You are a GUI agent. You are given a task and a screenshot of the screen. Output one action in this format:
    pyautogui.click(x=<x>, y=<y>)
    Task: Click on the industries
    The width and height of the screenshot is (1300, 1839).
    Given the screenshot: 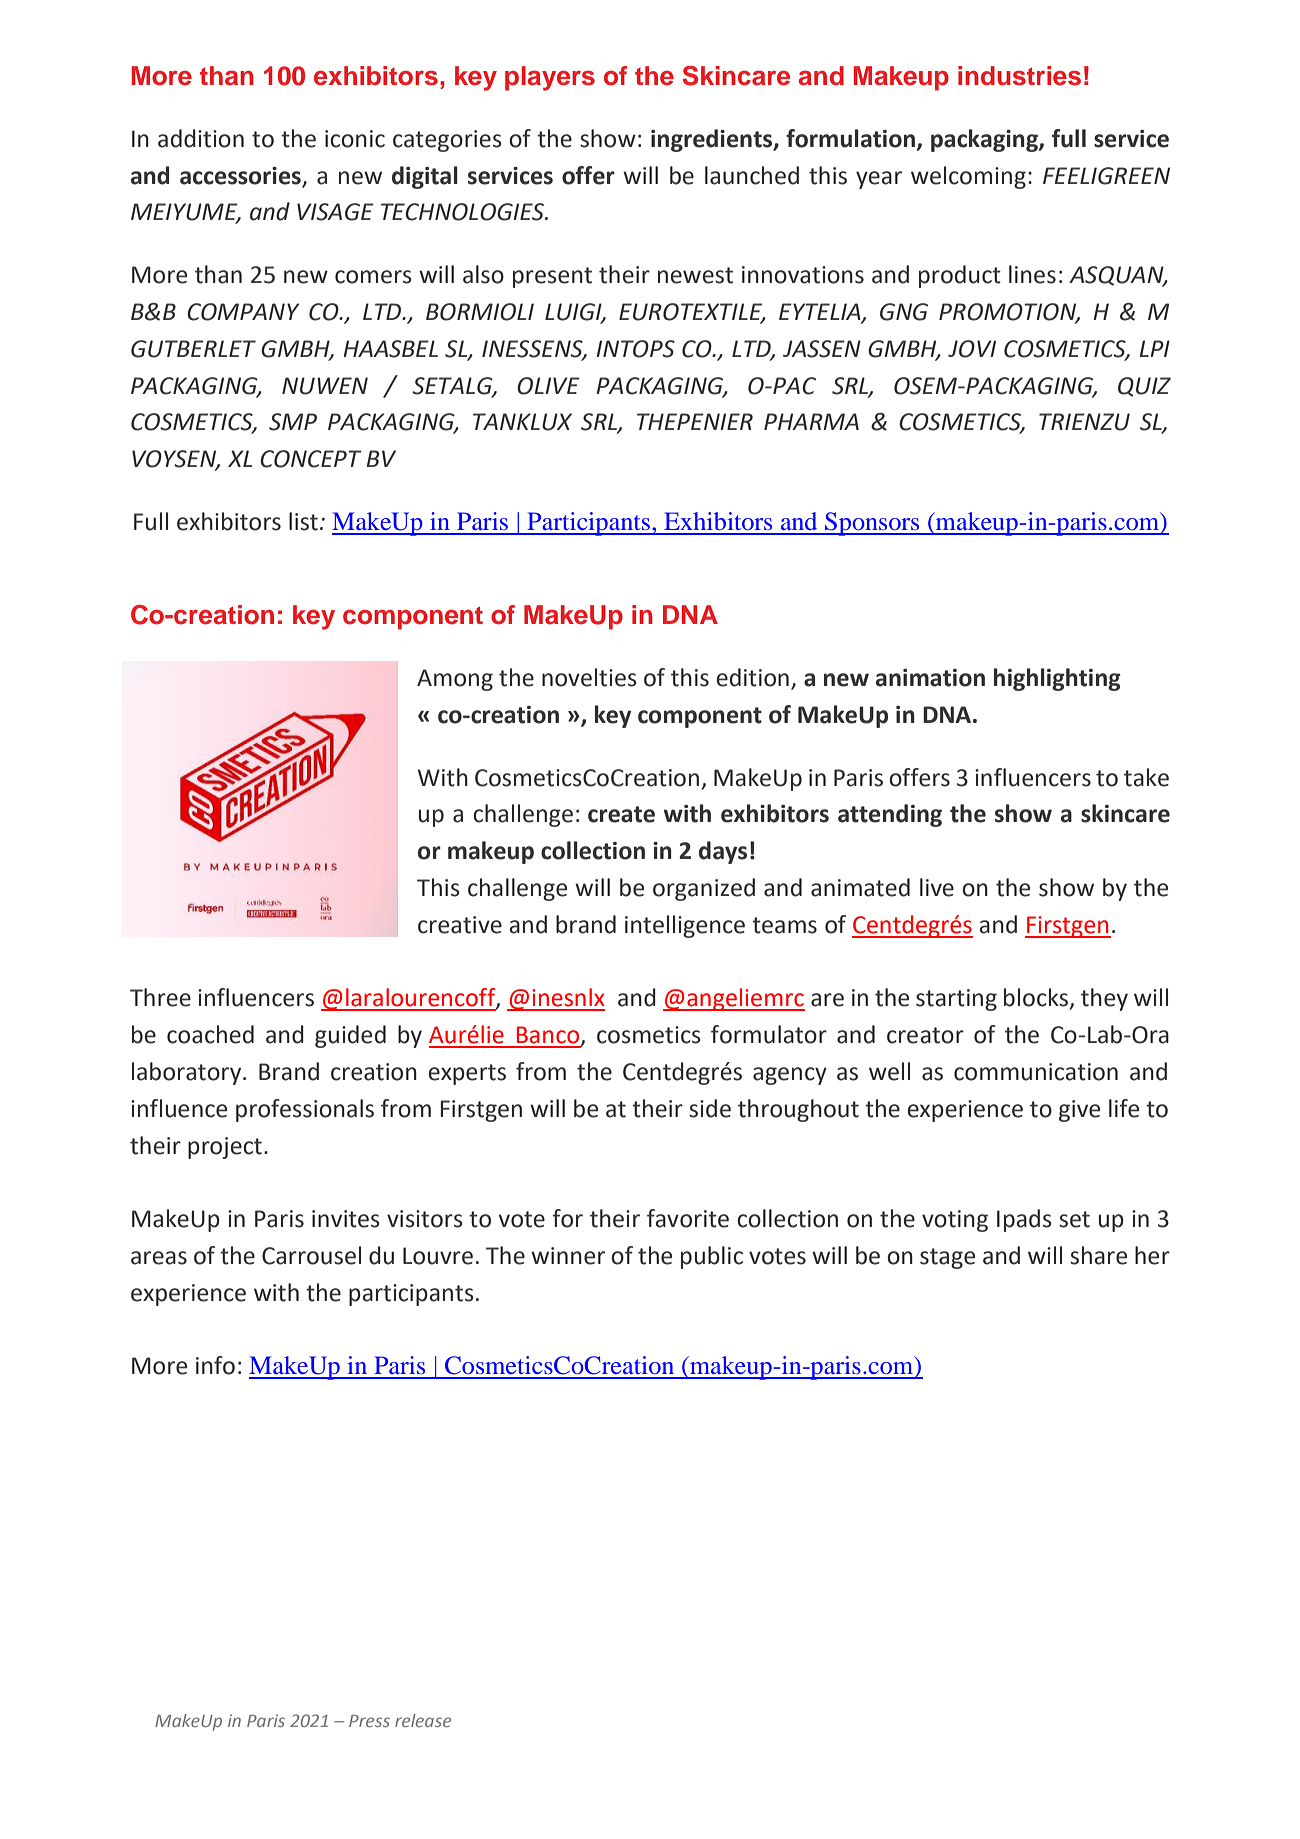 What is the action you would take?
    pyautogui.click(x=1019, y=76)
